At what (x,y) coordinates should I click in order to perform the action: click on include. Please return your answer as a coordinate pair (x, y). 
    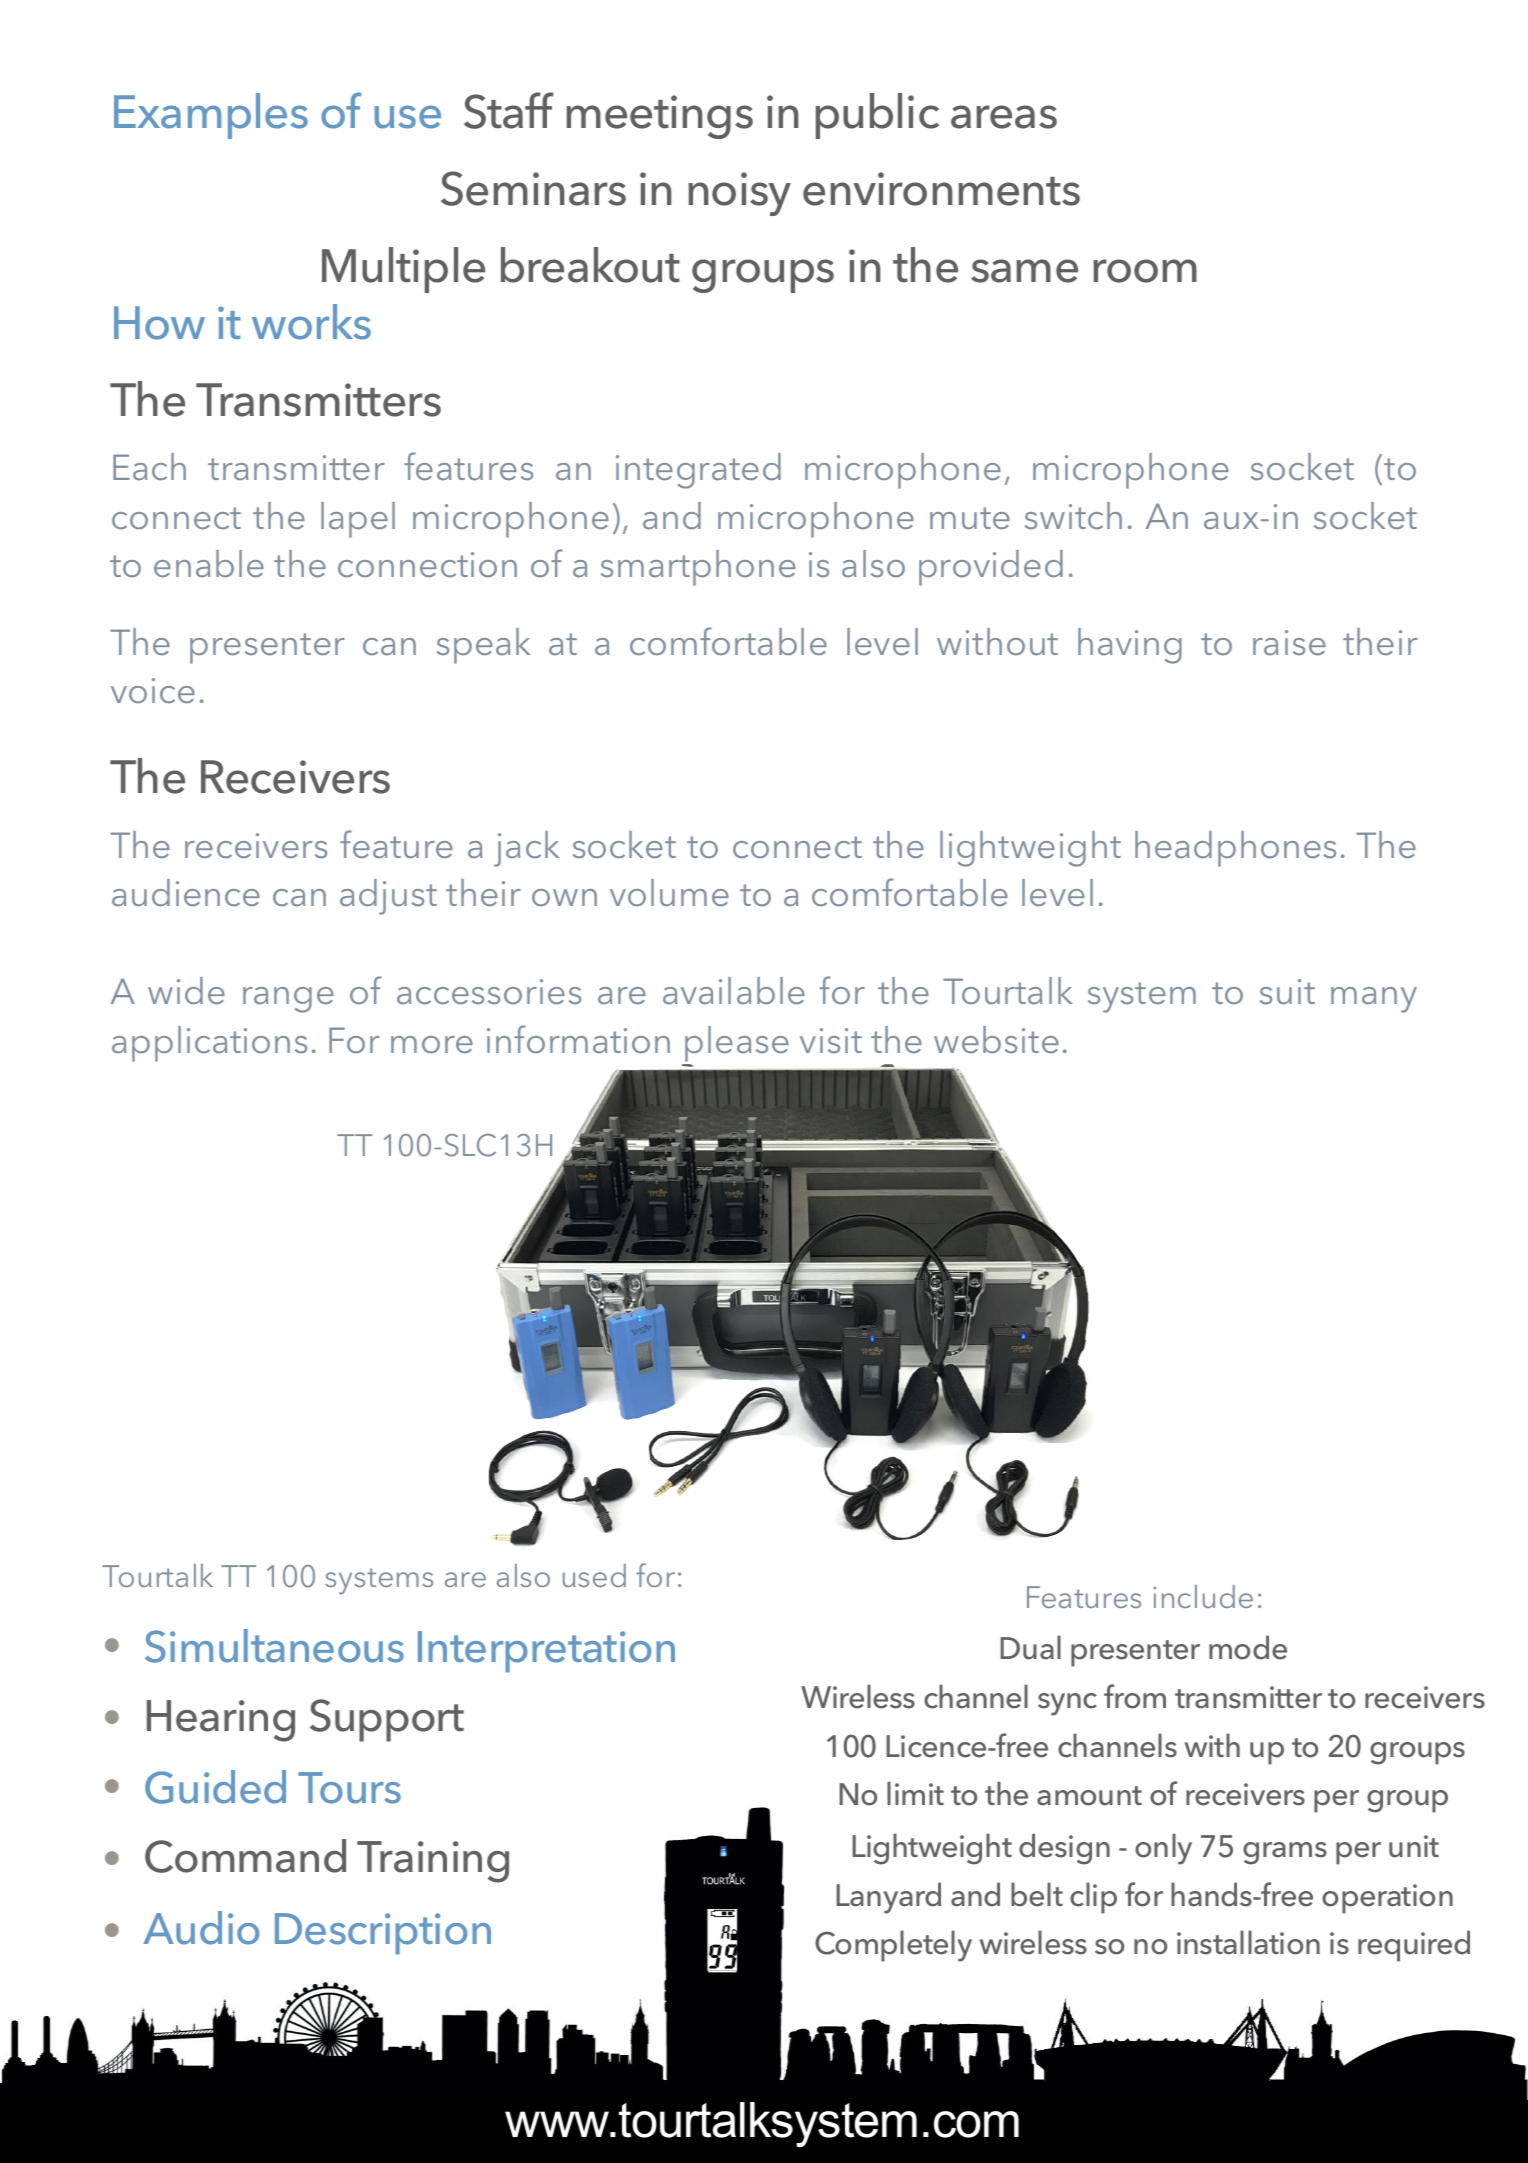
    Looking at the image, I should click on (1203, 1596).
